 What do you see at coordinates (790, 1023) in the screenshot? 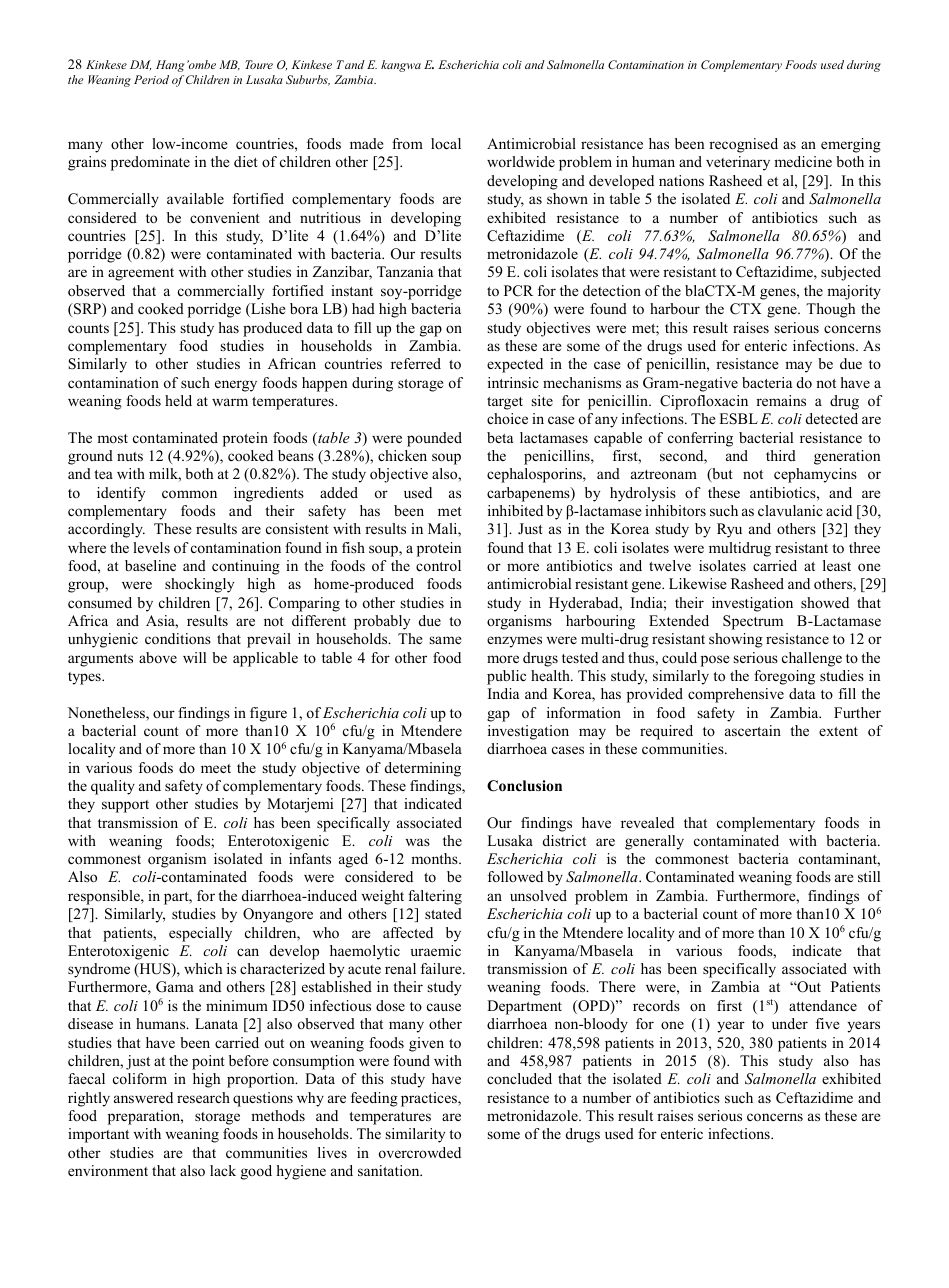
I see `under` at bounding box center [790, 1023].
